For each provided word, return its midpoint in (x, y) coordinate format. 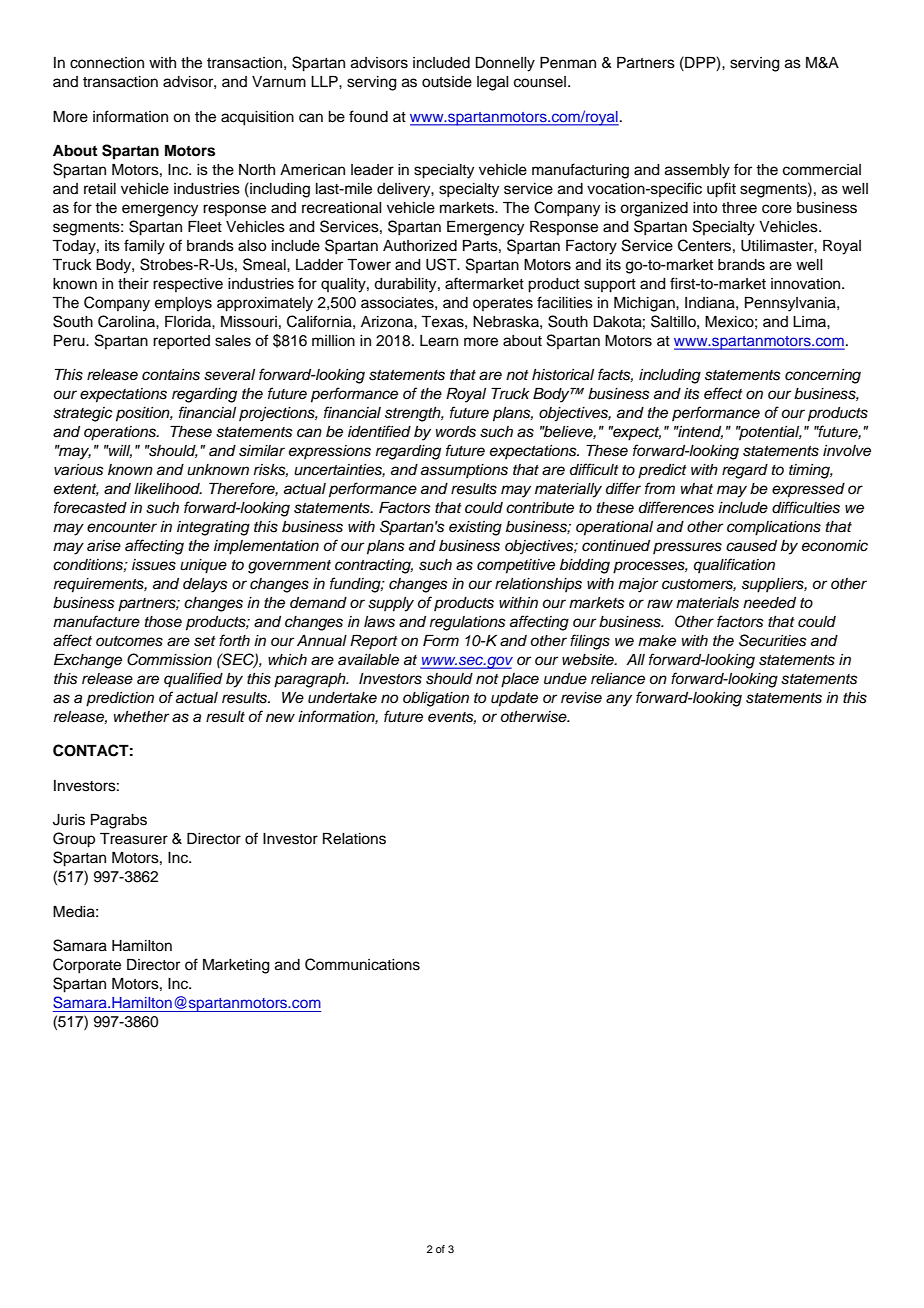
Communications (362, 964)
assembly (697, 171)
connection (107, 63)
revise (581, 698)
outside (447, 82)
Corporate (87, 966)
